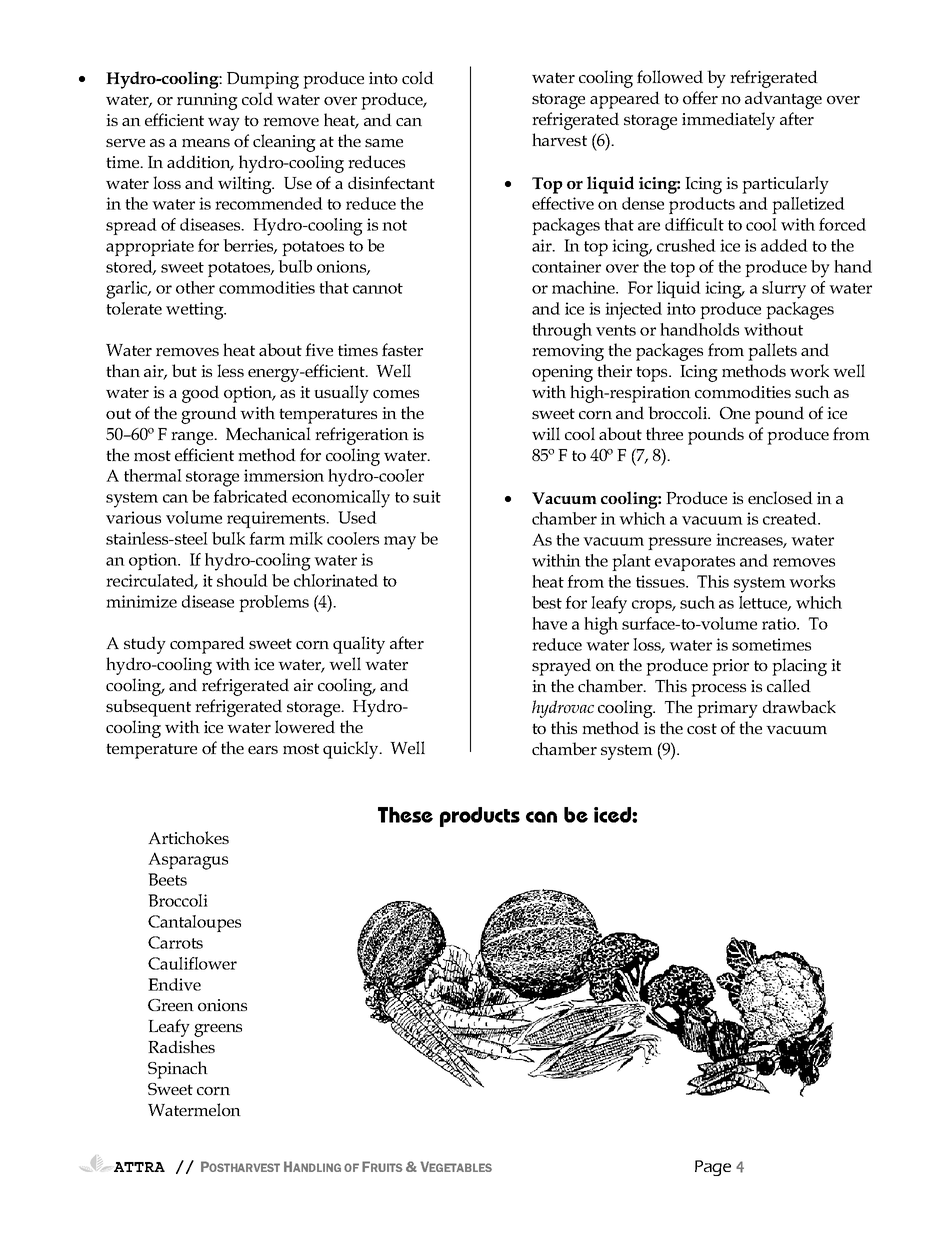 The height and width of the image is (1233, 952). I want to click on opening, so click(562, 373).
